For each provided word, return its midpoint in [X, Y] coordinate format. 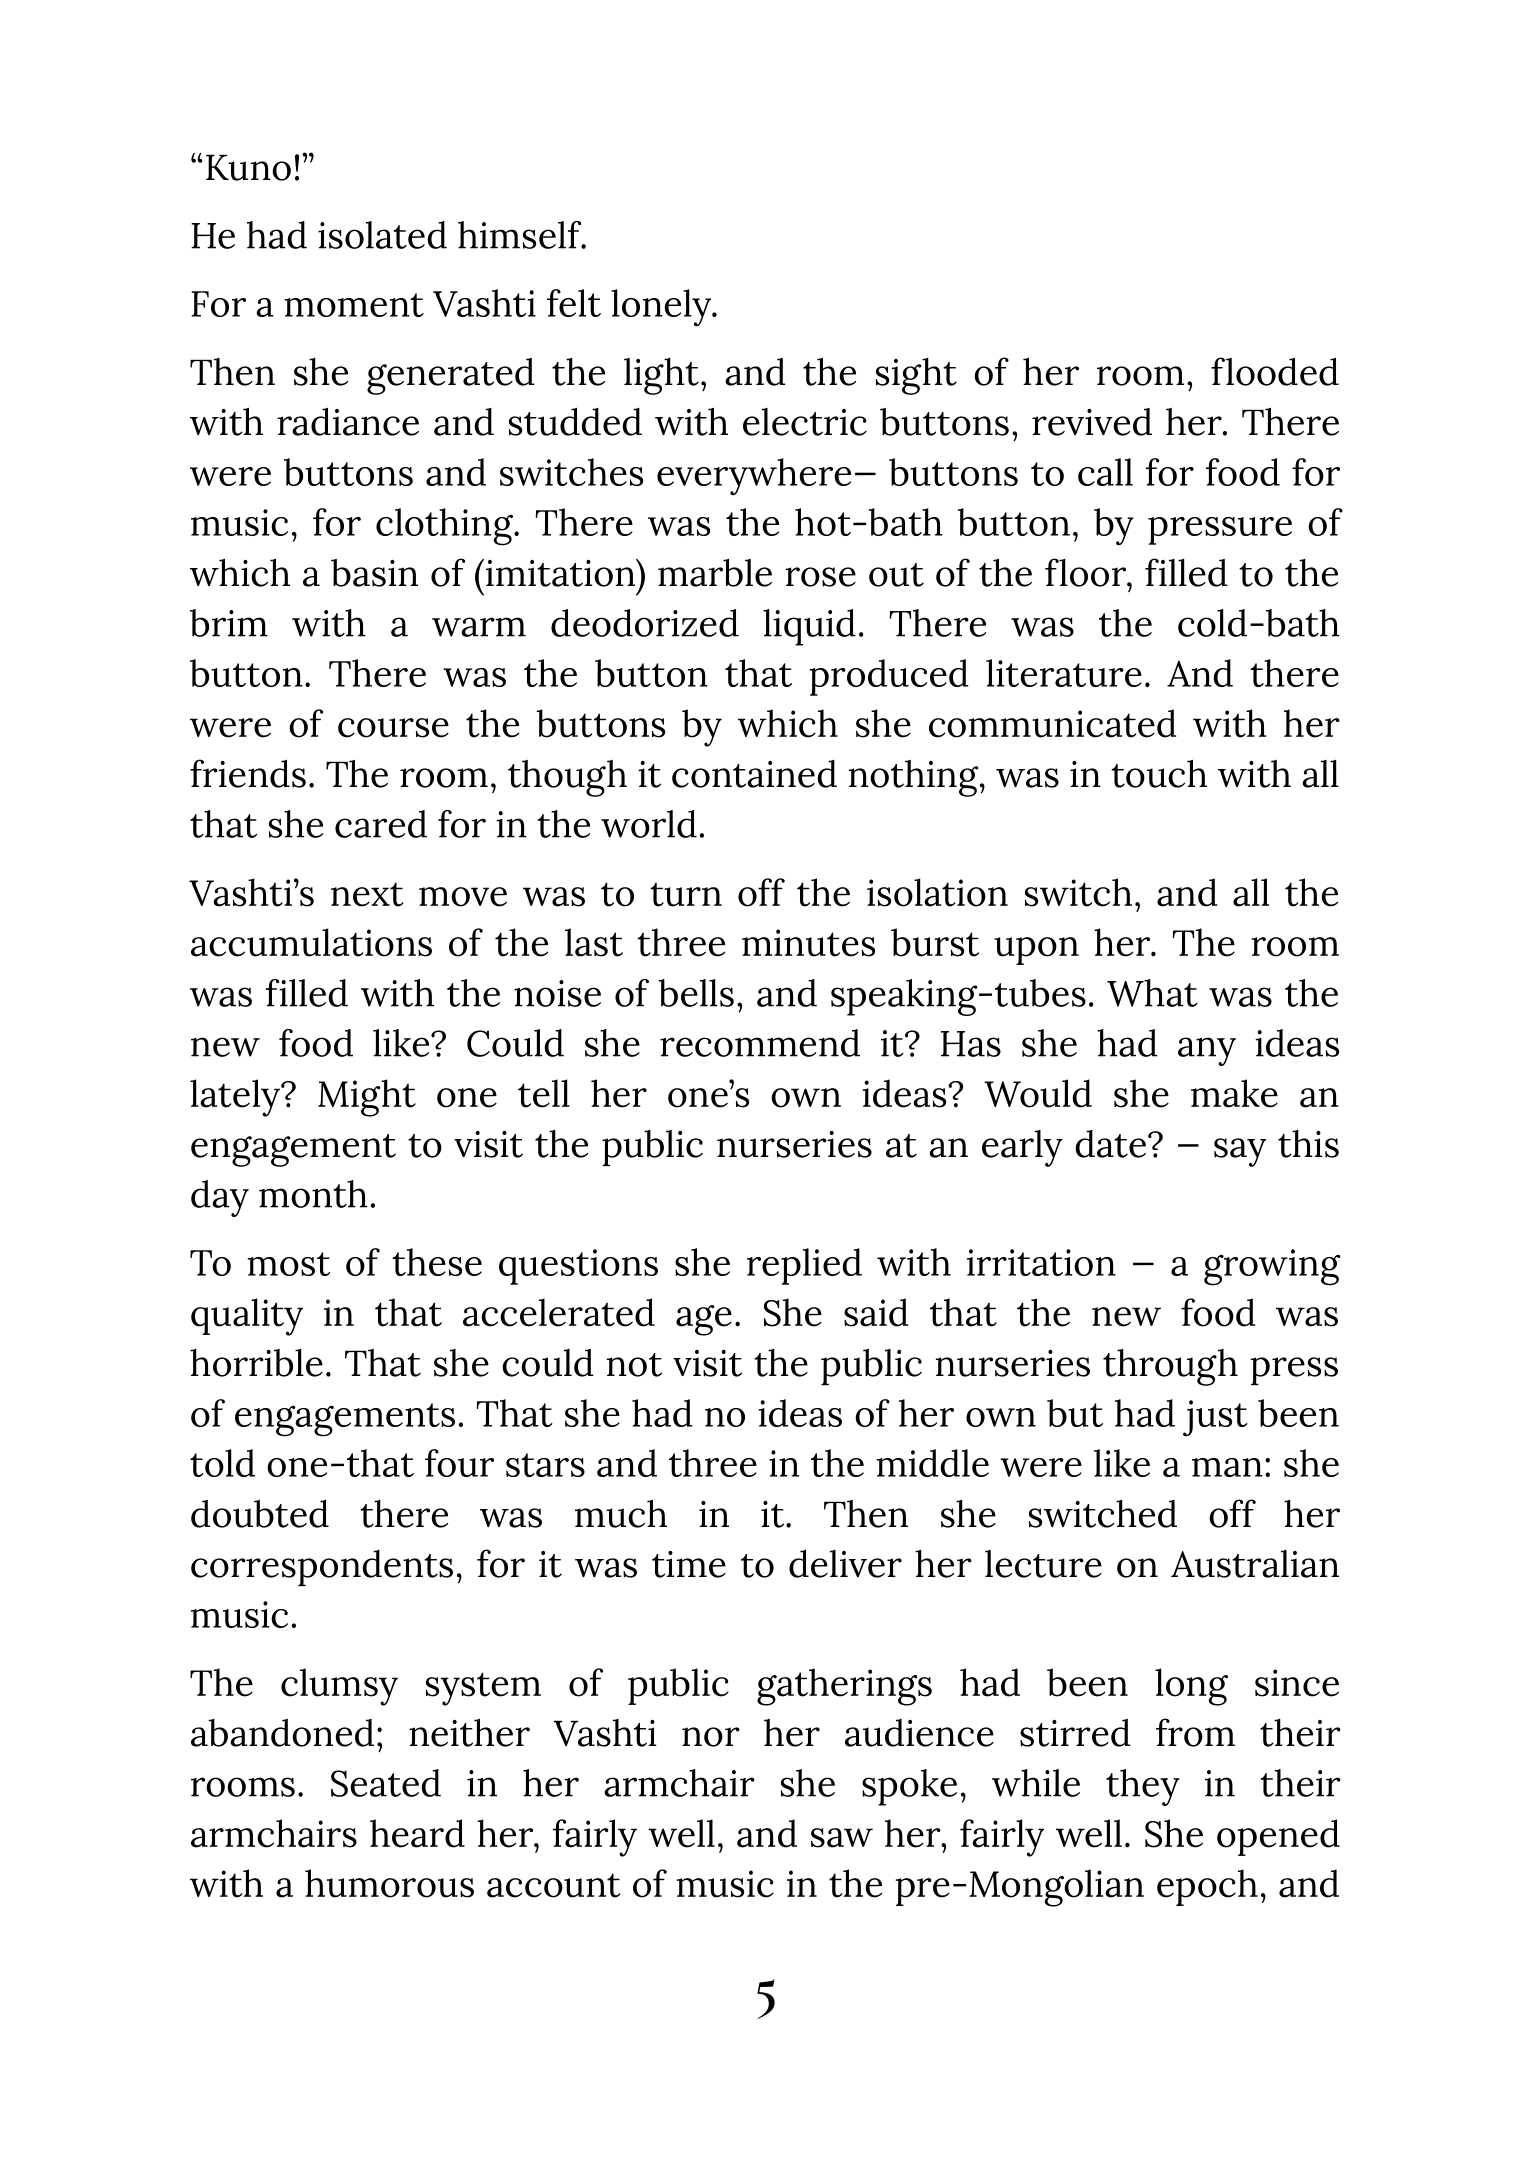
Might [367, 1098]
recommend [760, 1043]
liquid [809, 627]
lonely [662, 308]
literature [1064, 673]
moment [354, 305]
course [393, 728]
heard [417, 1833]
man [1227, 1467]
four [459, 1463]
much [621, 1514]
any [1207, 1051]
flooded [1275, 371]
